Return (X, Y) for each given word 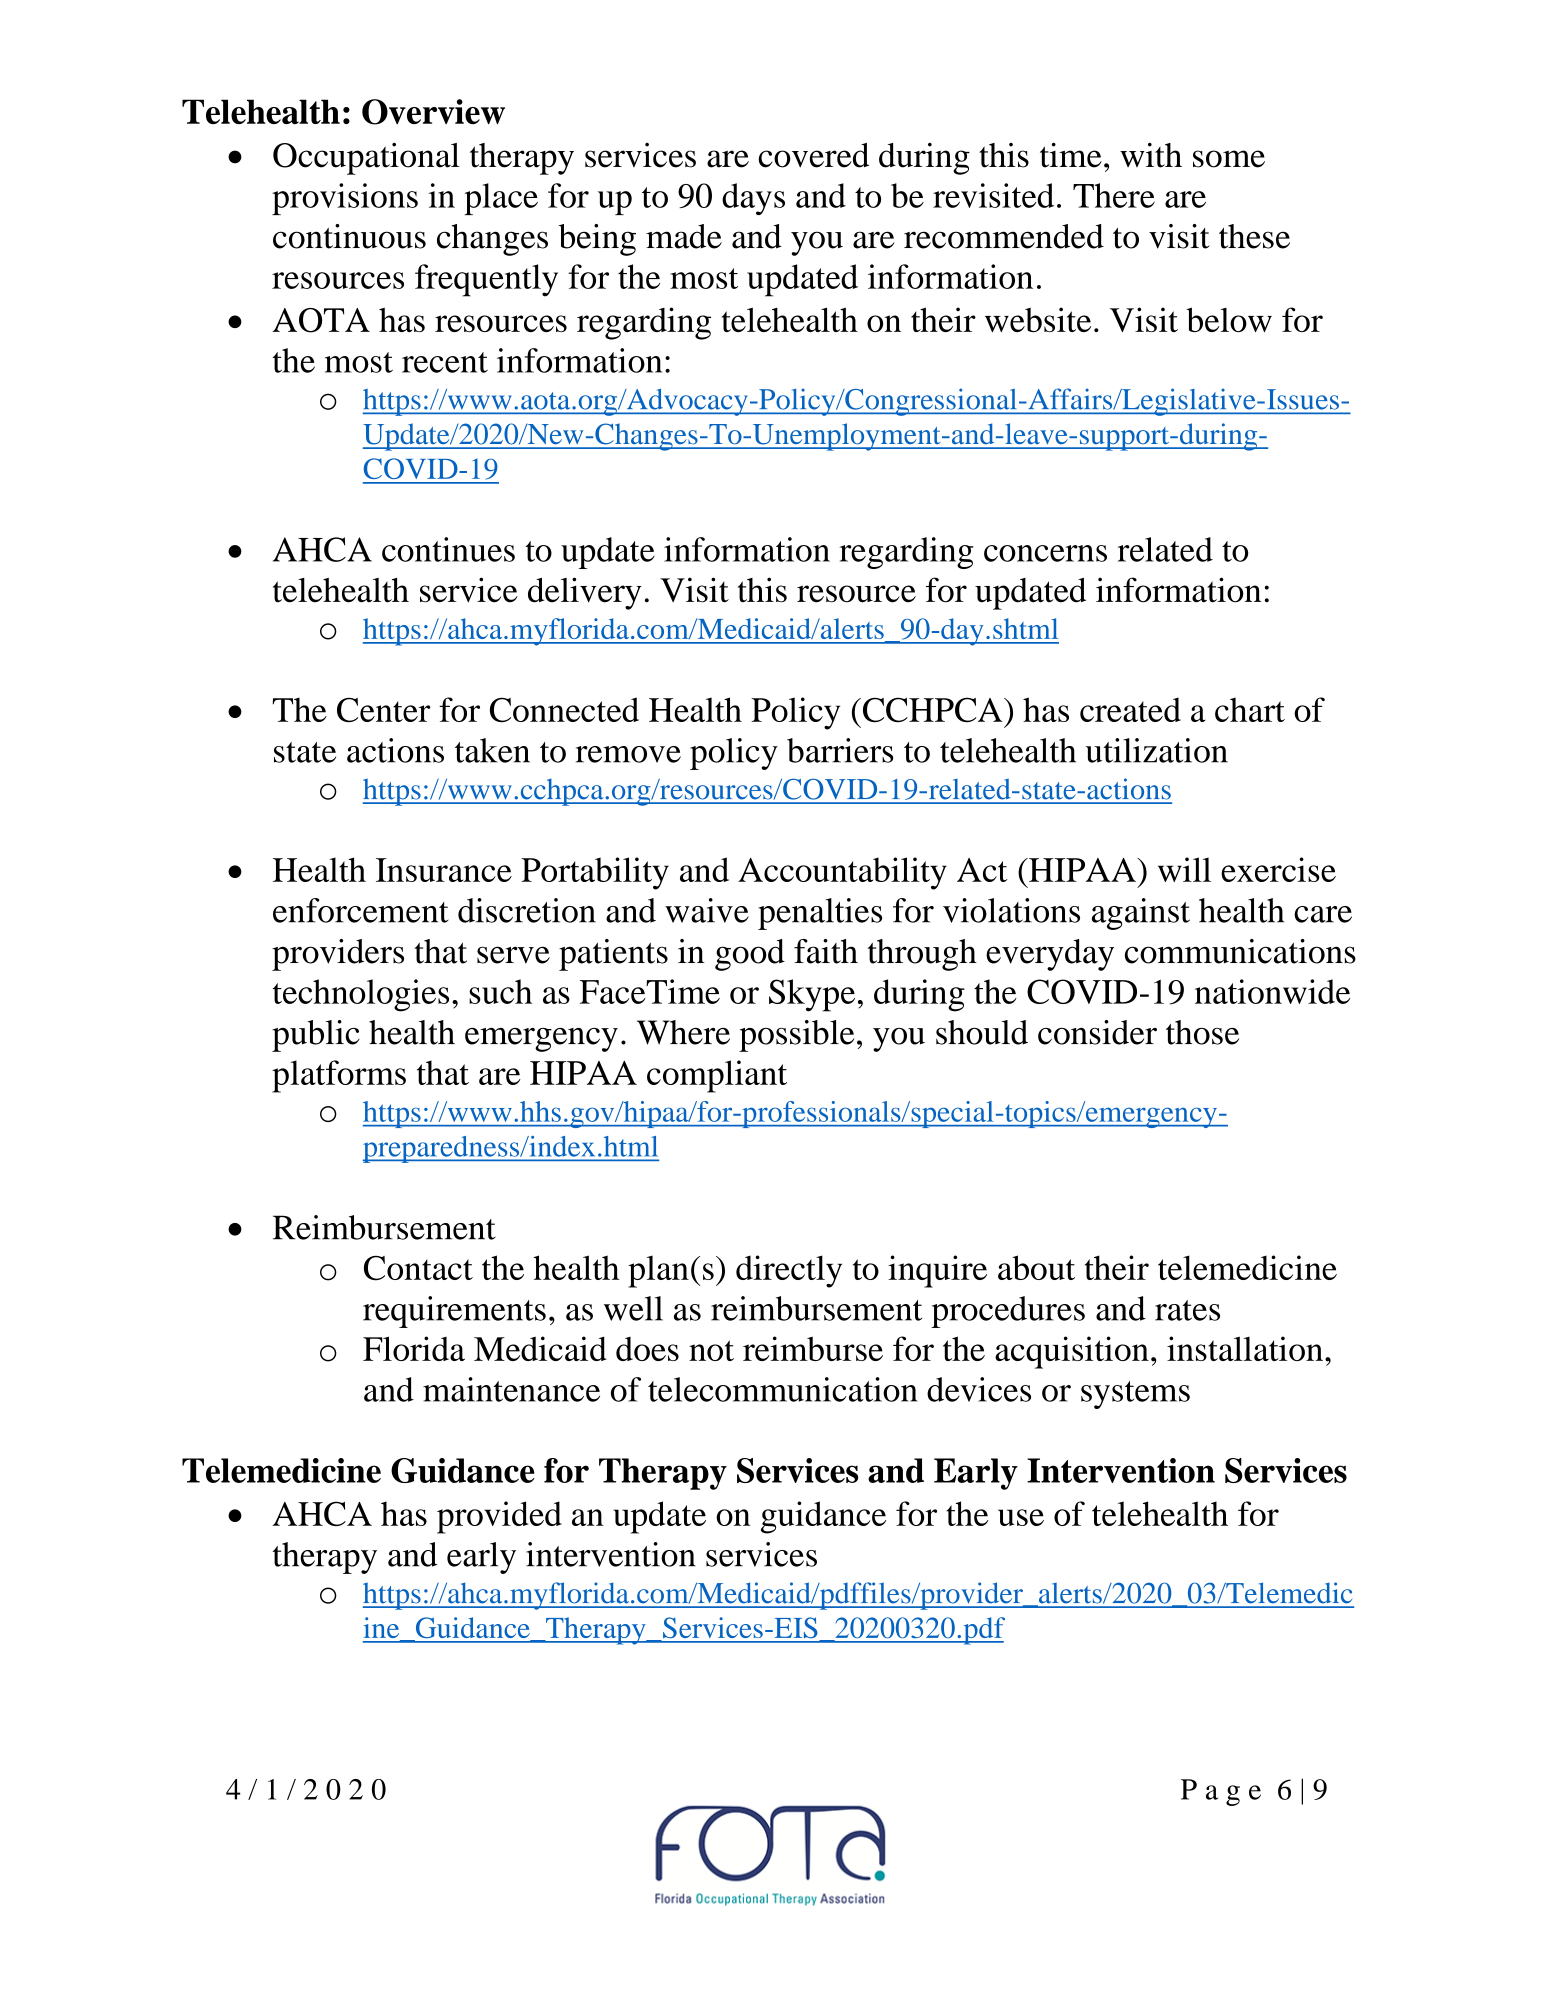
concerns (1045, 553)
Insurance (444, 870)
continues (448, 549)
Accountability (842, 873)
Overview (433, 112)
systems (1135, 1395)
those (1202, 1032)
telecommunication (783, 1389)
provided (499, 1517)
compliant (717, 1076)
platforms (339, 1076)
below (1229, 319)
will (1184, 869)
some (1229, 159)
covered (813, 155)
